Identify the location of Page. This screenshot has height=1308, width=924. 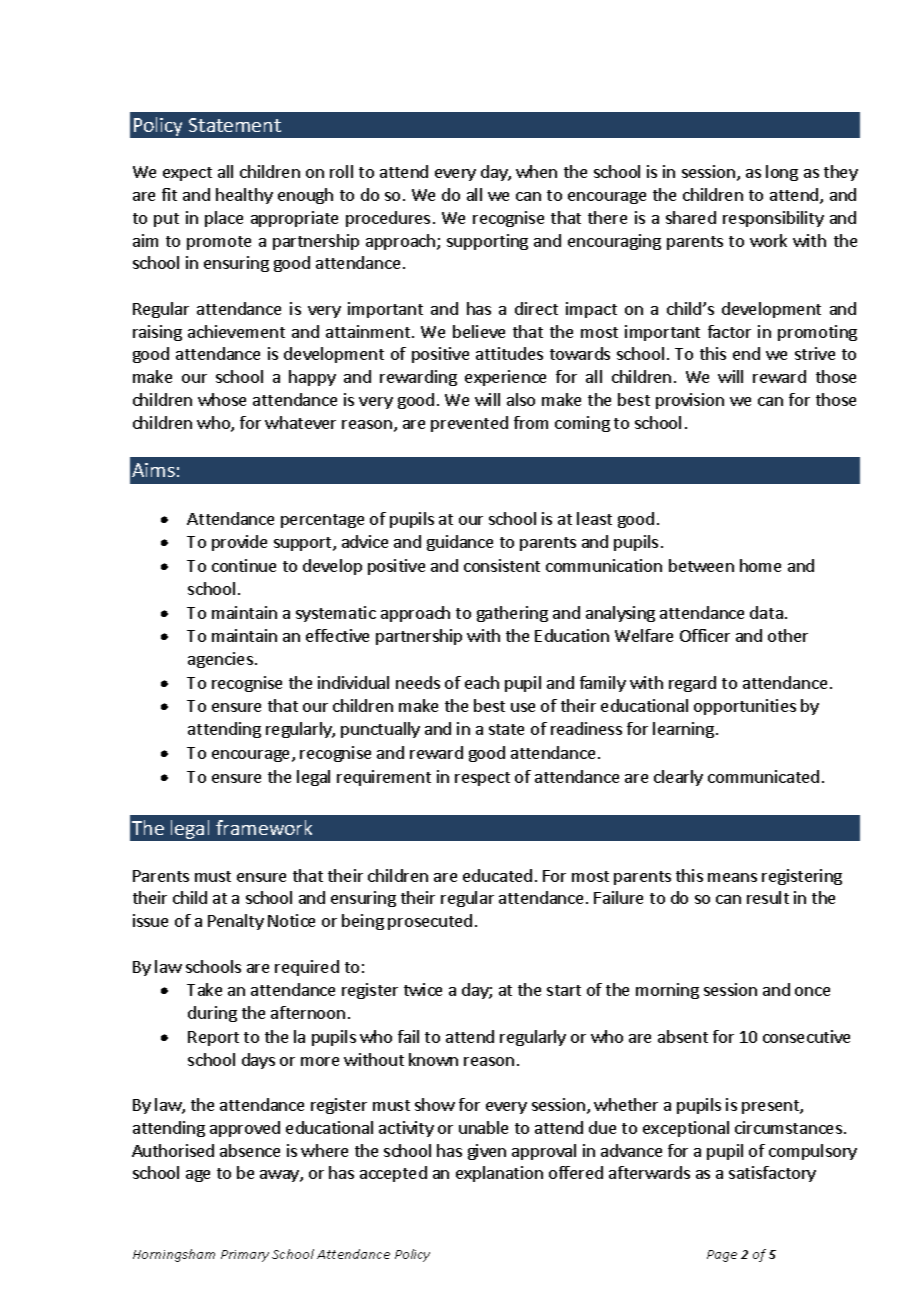
(722, 1256).
